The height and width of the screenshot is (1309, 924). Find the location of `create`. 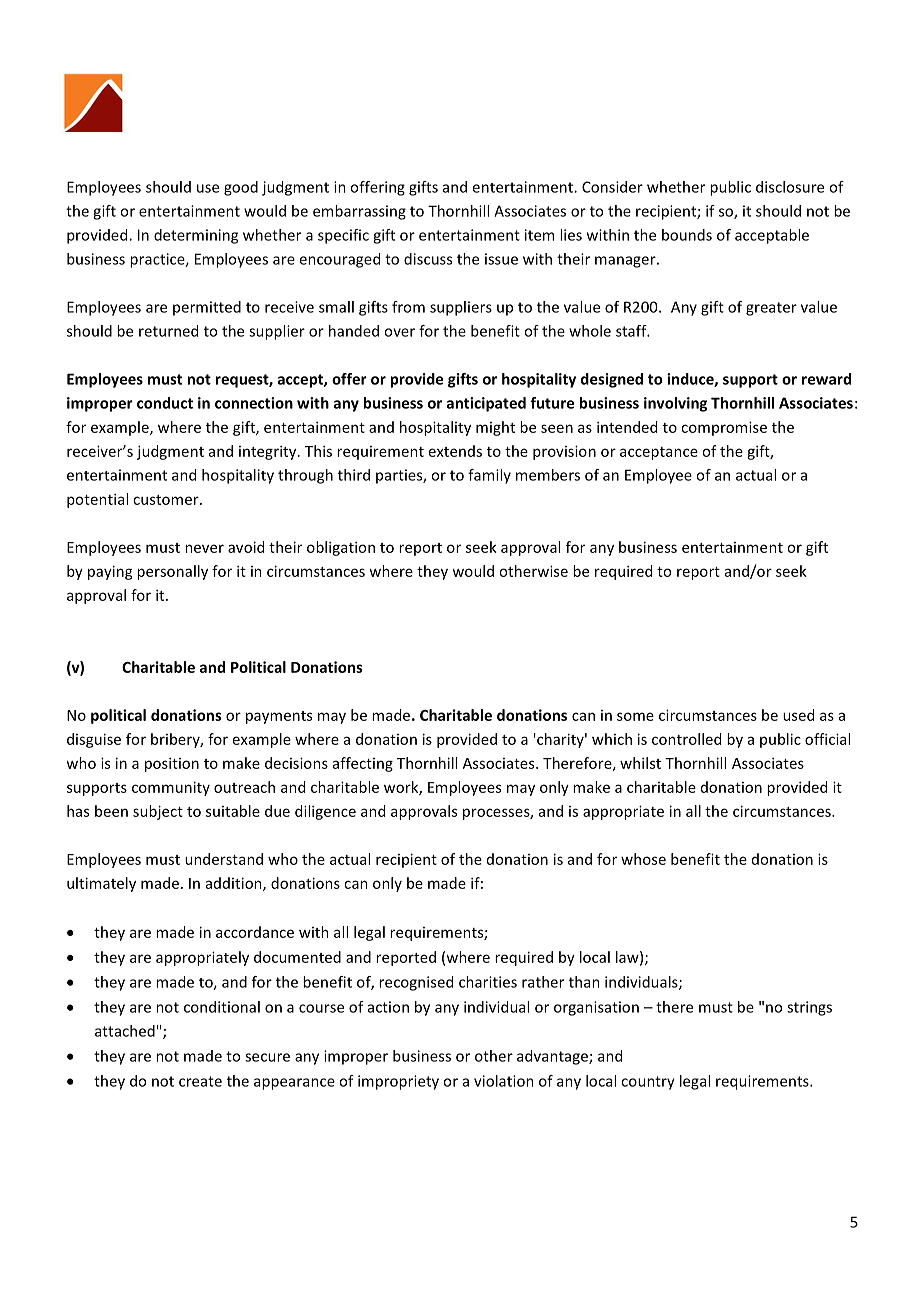

create is located at coordinates (200, 1081).
